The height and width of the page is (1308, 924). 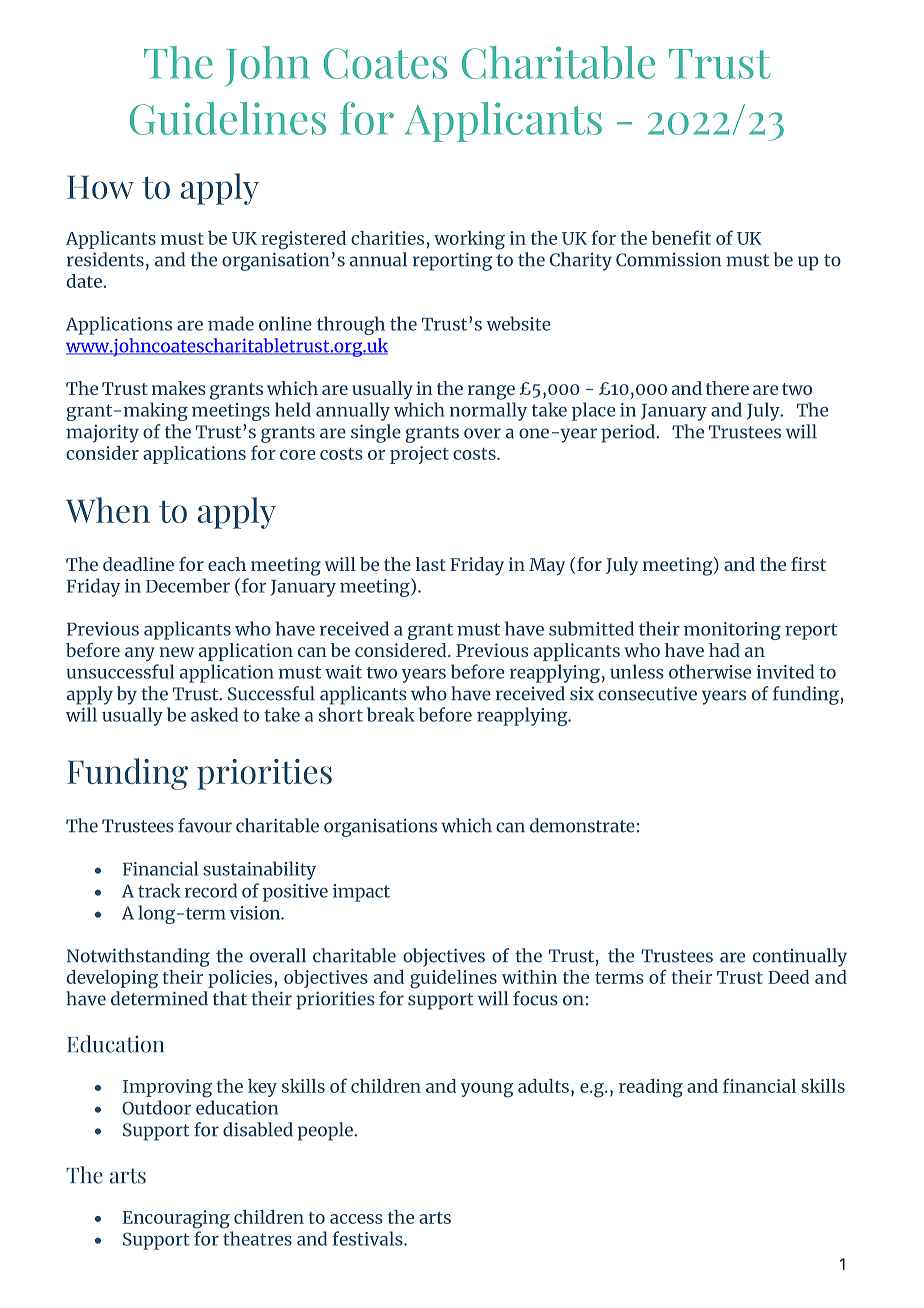 What do you see at coordinates (710, 671) in the page?
I see `otherwise` at bounding box center [710, 671].
